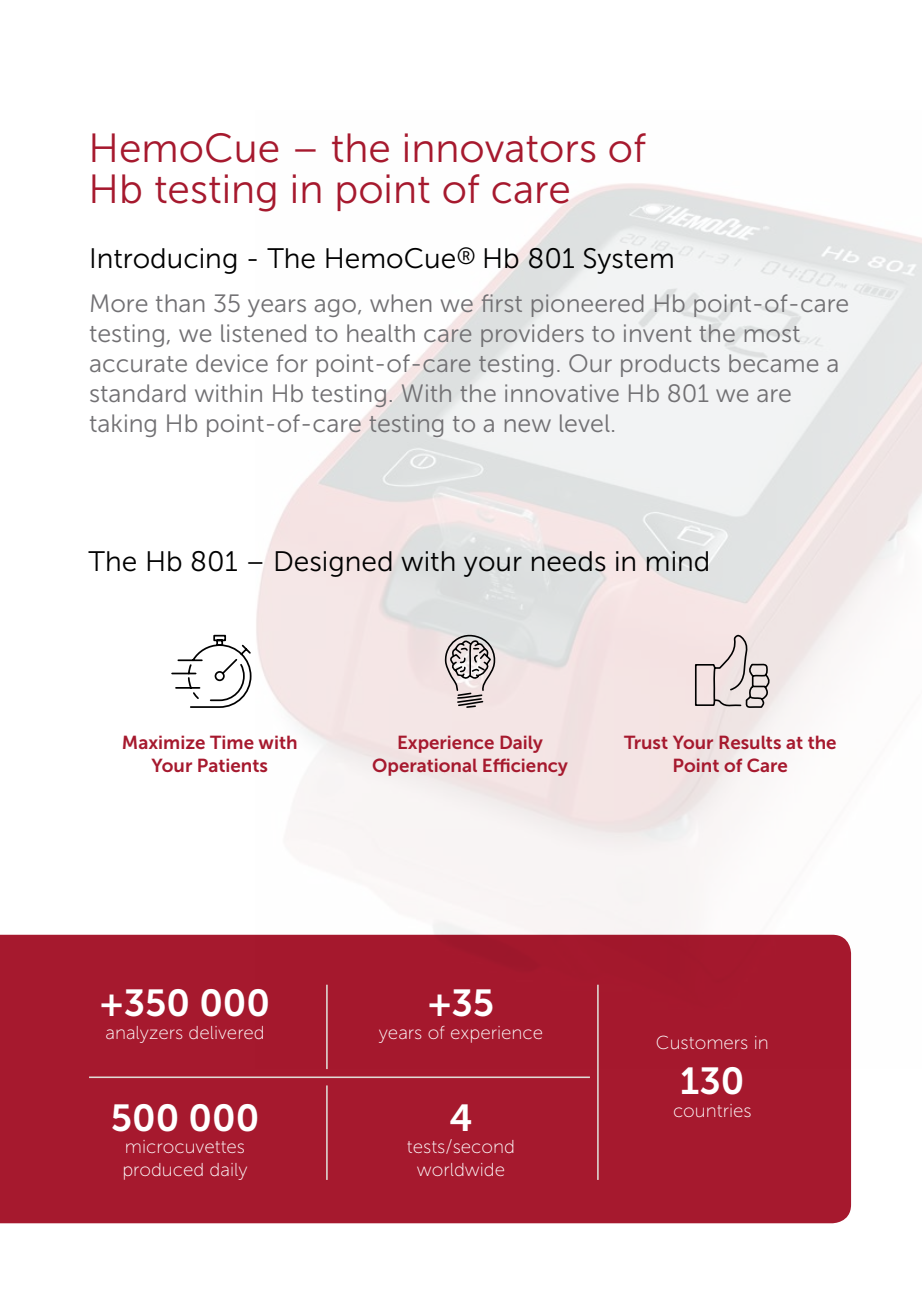 The image size is (922, 1316). What do you see at coordinates (677, 561) in the screenshot?
I see `mind` at bounding box center [677, 561].
